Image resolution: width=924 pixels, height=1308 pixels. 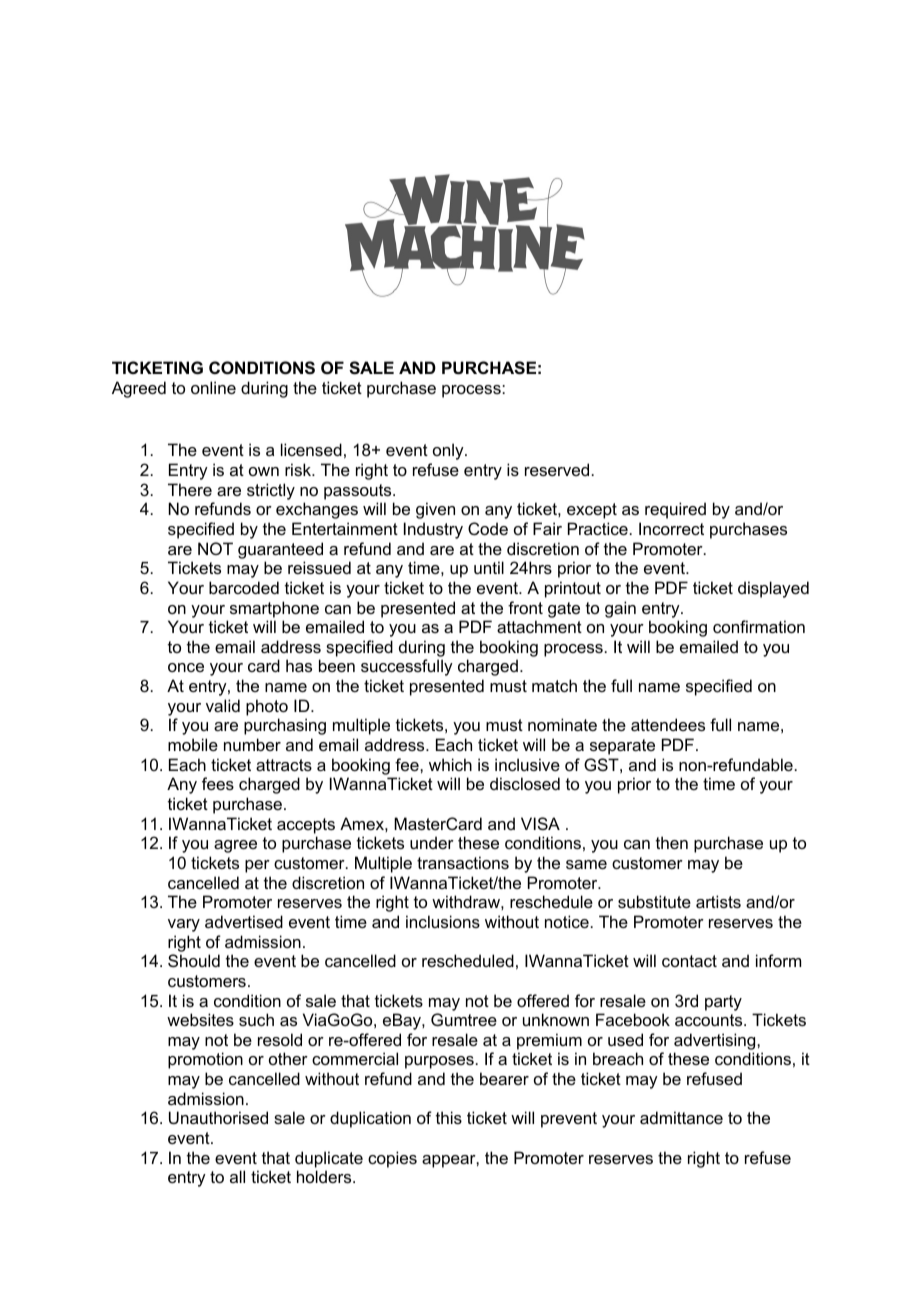 What do you see at coordinates (186, 667) in the document?
I see `once` at bounding box center [186, 667].
